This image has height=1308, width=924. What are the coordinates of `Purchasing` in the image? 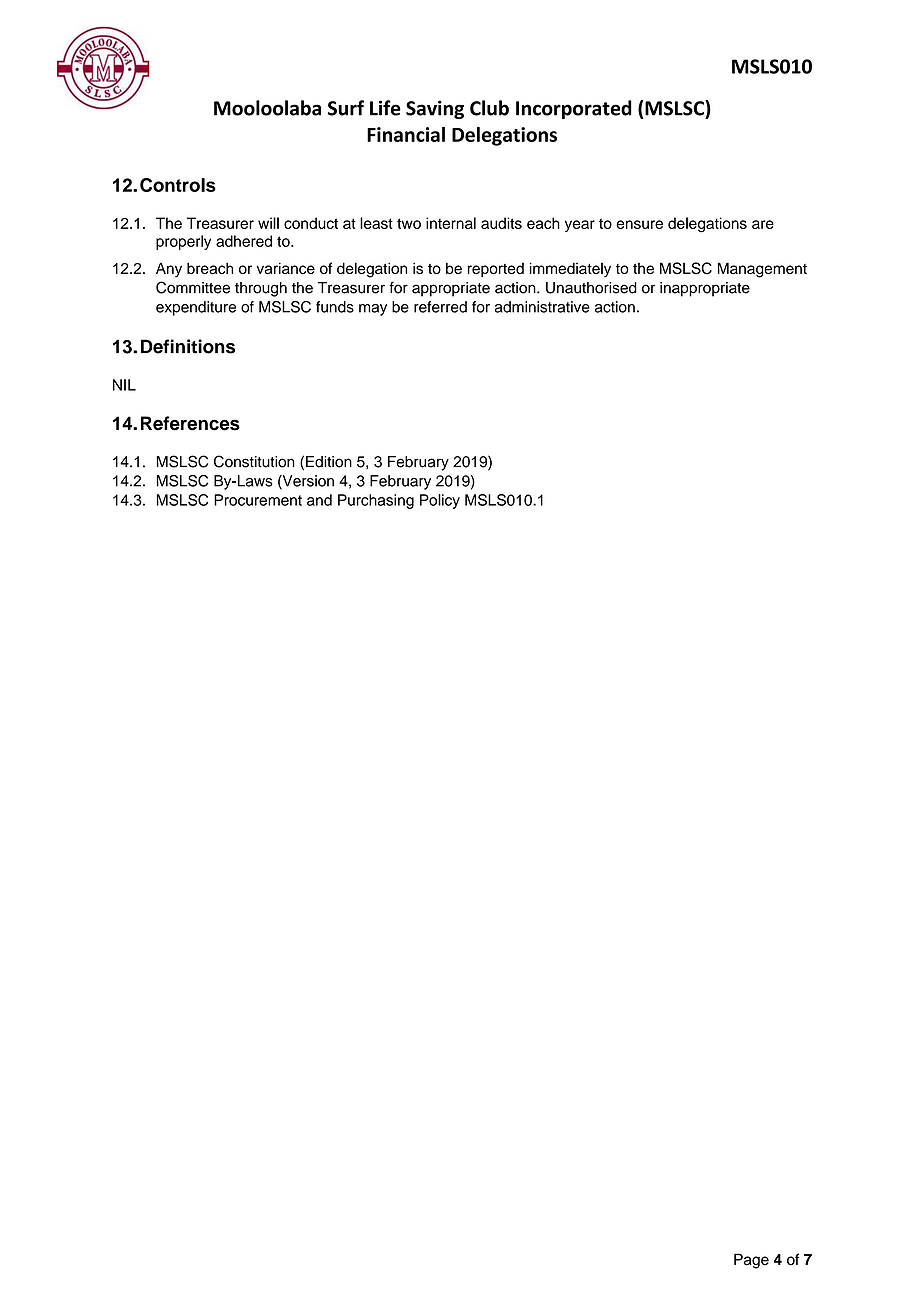 It's located at (376, 501).
